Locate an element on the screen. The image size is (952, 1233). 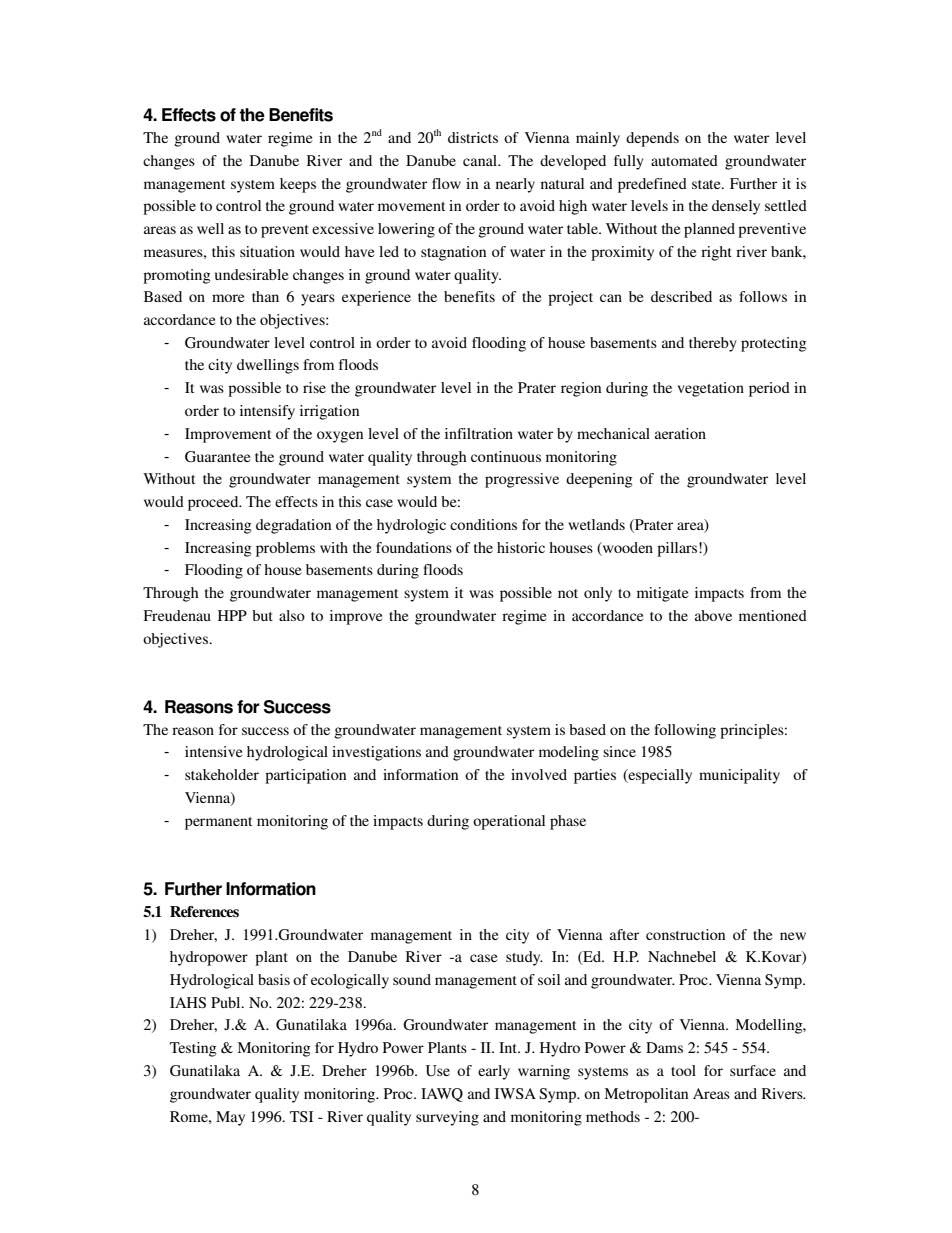
intensify is located at coordinates (267, 412).
